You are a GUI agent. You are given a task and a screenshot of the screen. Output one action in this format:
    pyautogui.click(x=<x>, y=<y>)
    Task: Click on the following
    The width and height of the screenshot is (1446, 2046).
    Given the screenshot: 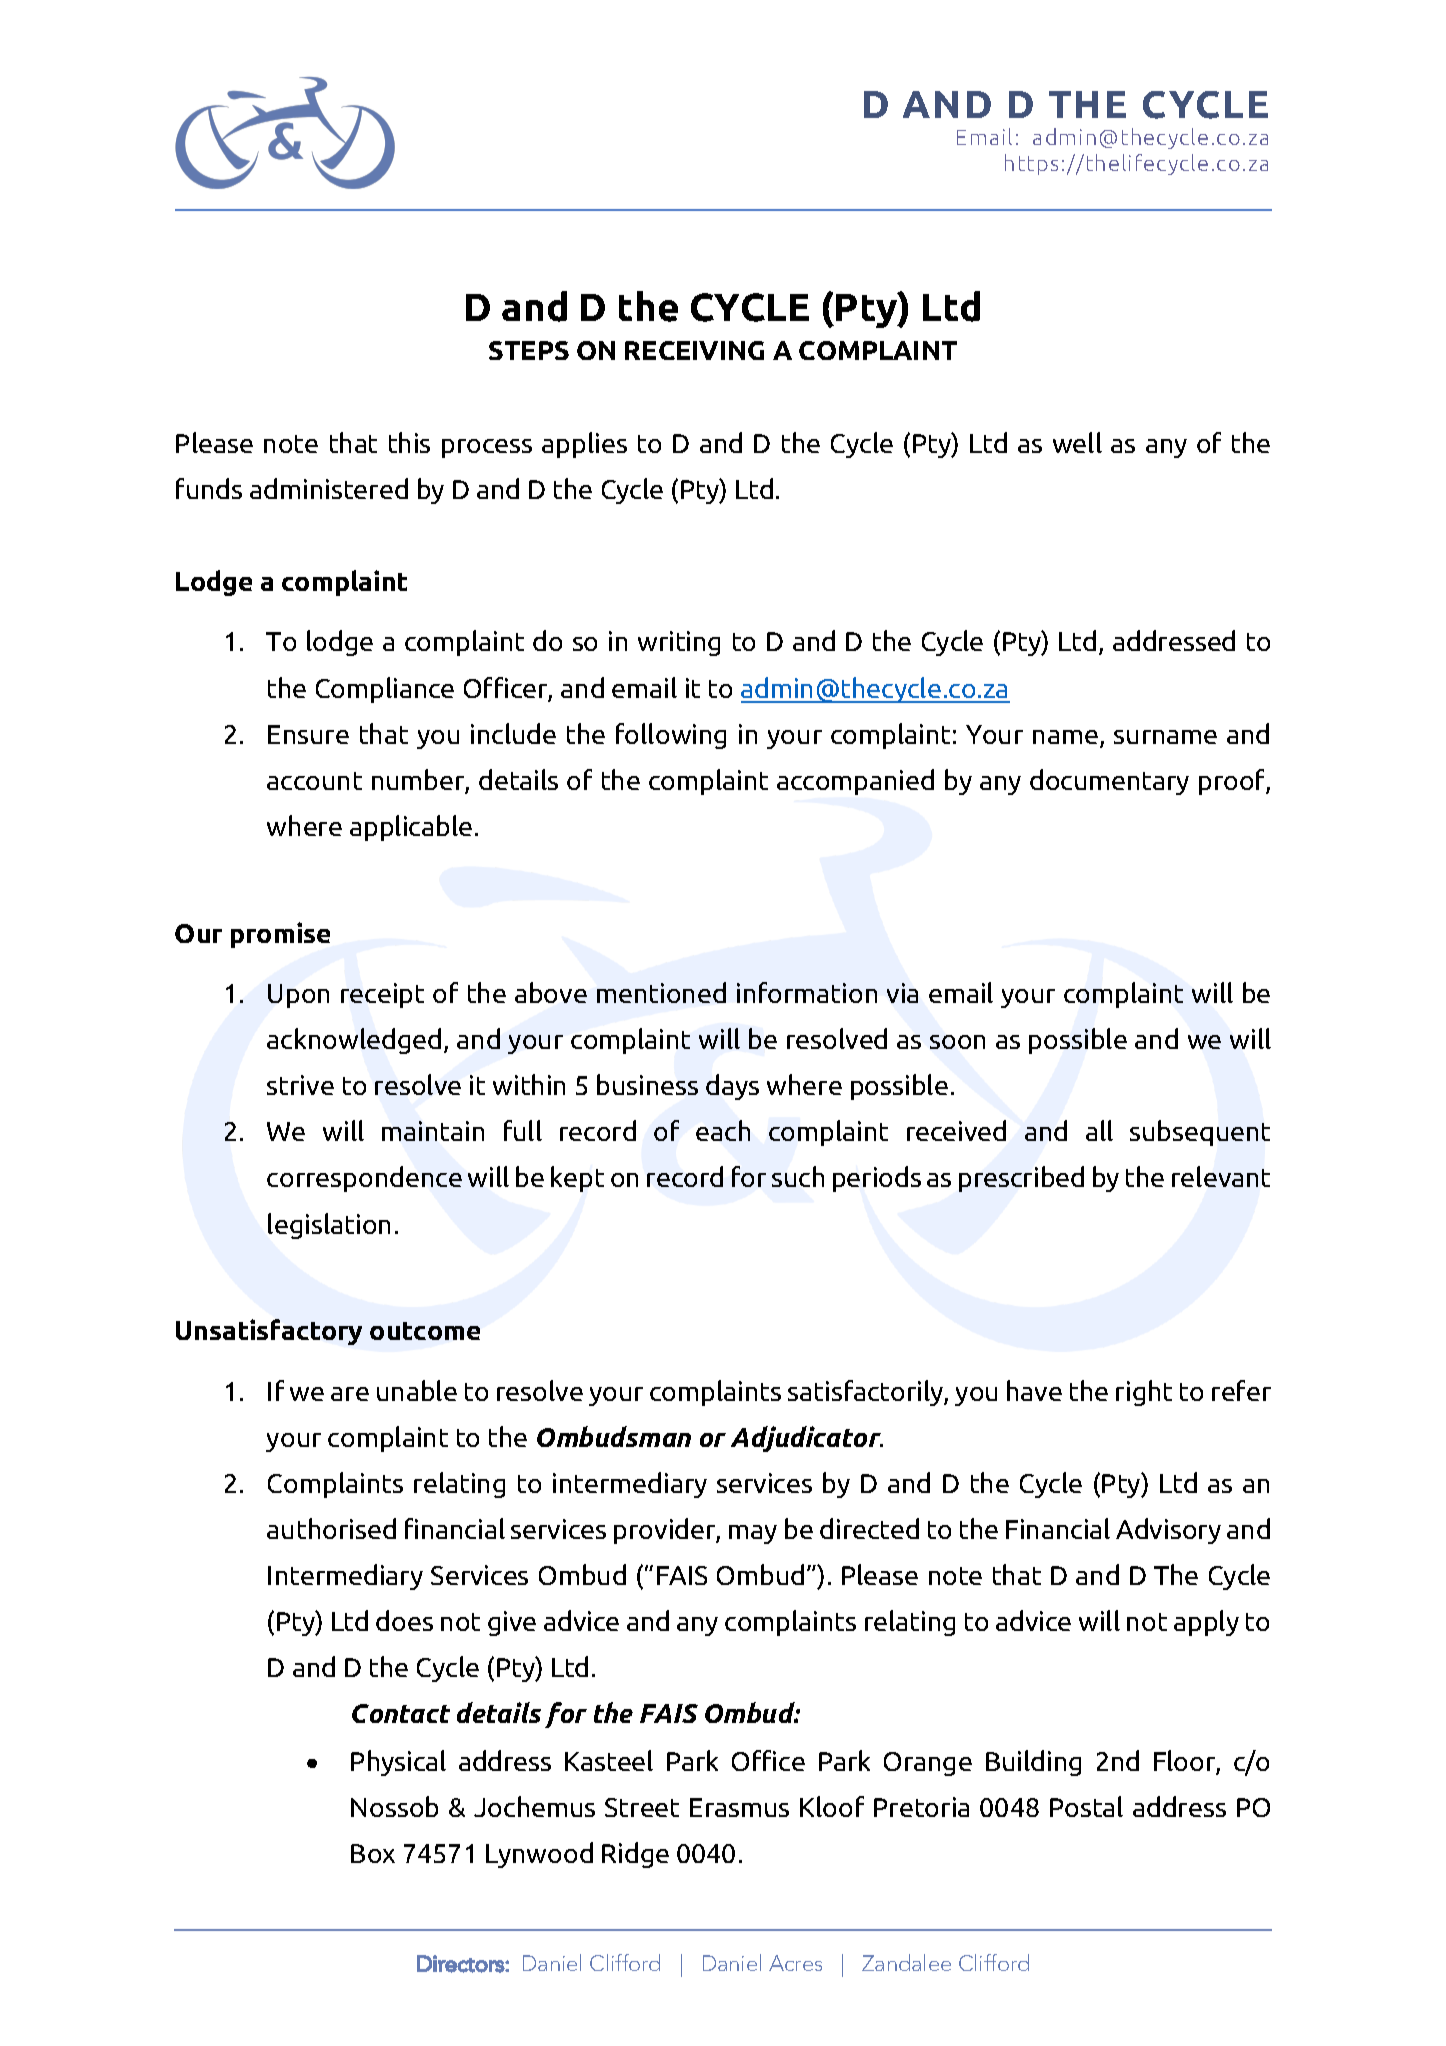 What is the action you would take?
    pyautogui.click(x=671, y=736)
